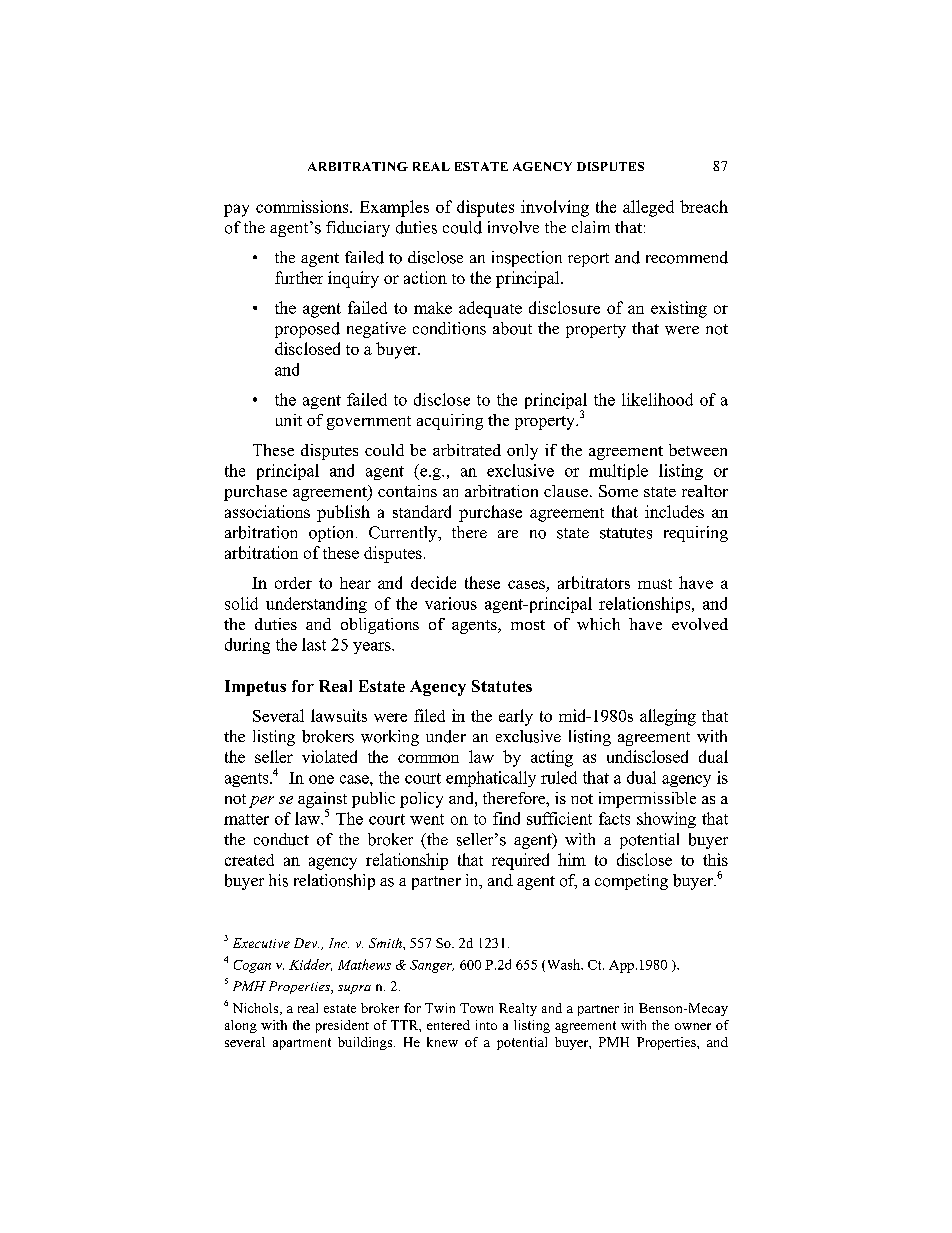 Image resolution: width=952 pixels, height=1233 pixels. I want to click on involve, so click(513, 227).
